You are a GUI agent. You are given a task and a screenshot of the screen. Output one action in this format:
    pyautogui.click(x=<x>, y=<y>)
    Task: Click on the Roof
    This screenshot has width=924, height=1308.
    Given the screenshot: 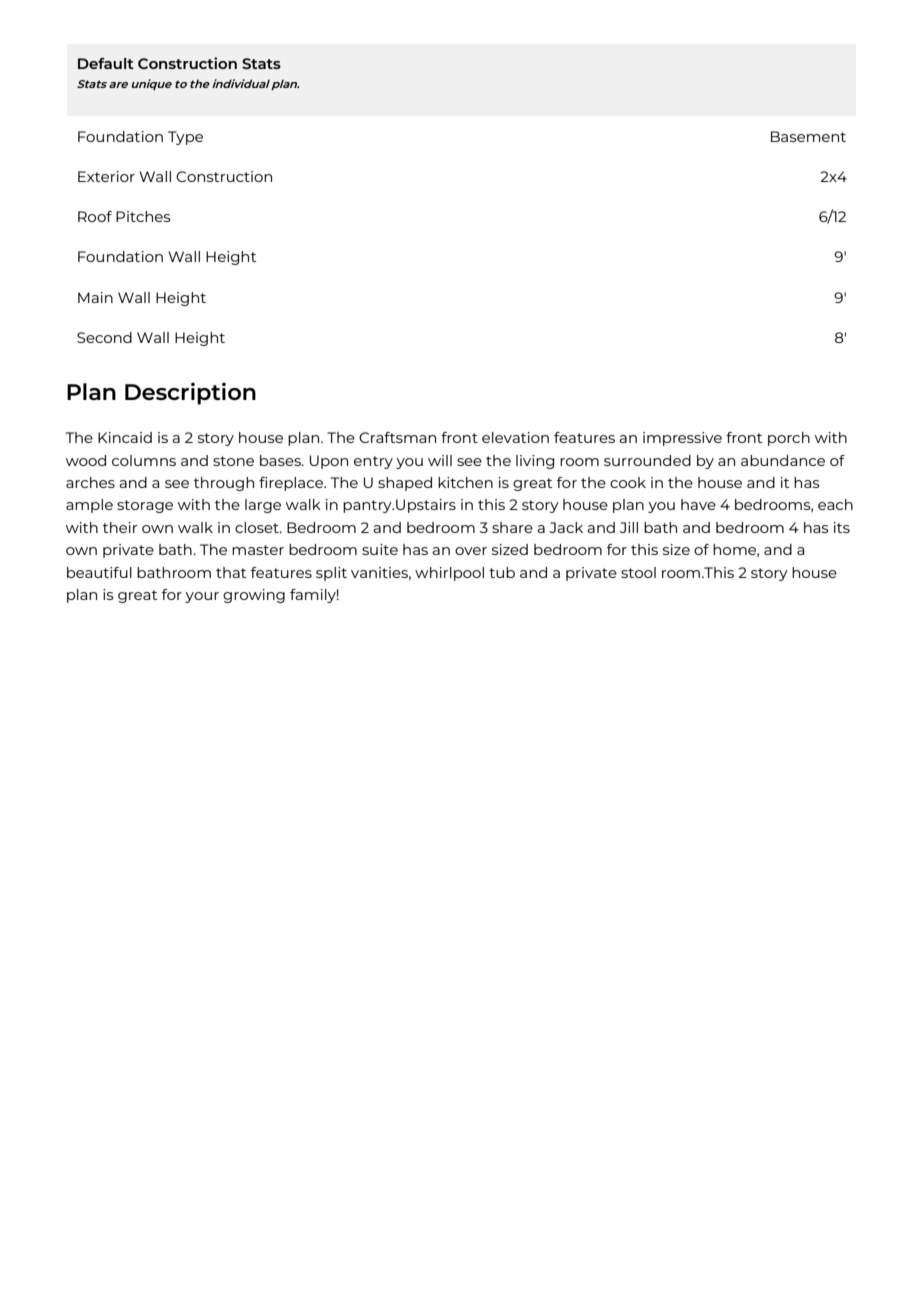 What is the action you would take?
    pyautogui.click(x=95, y=216)
